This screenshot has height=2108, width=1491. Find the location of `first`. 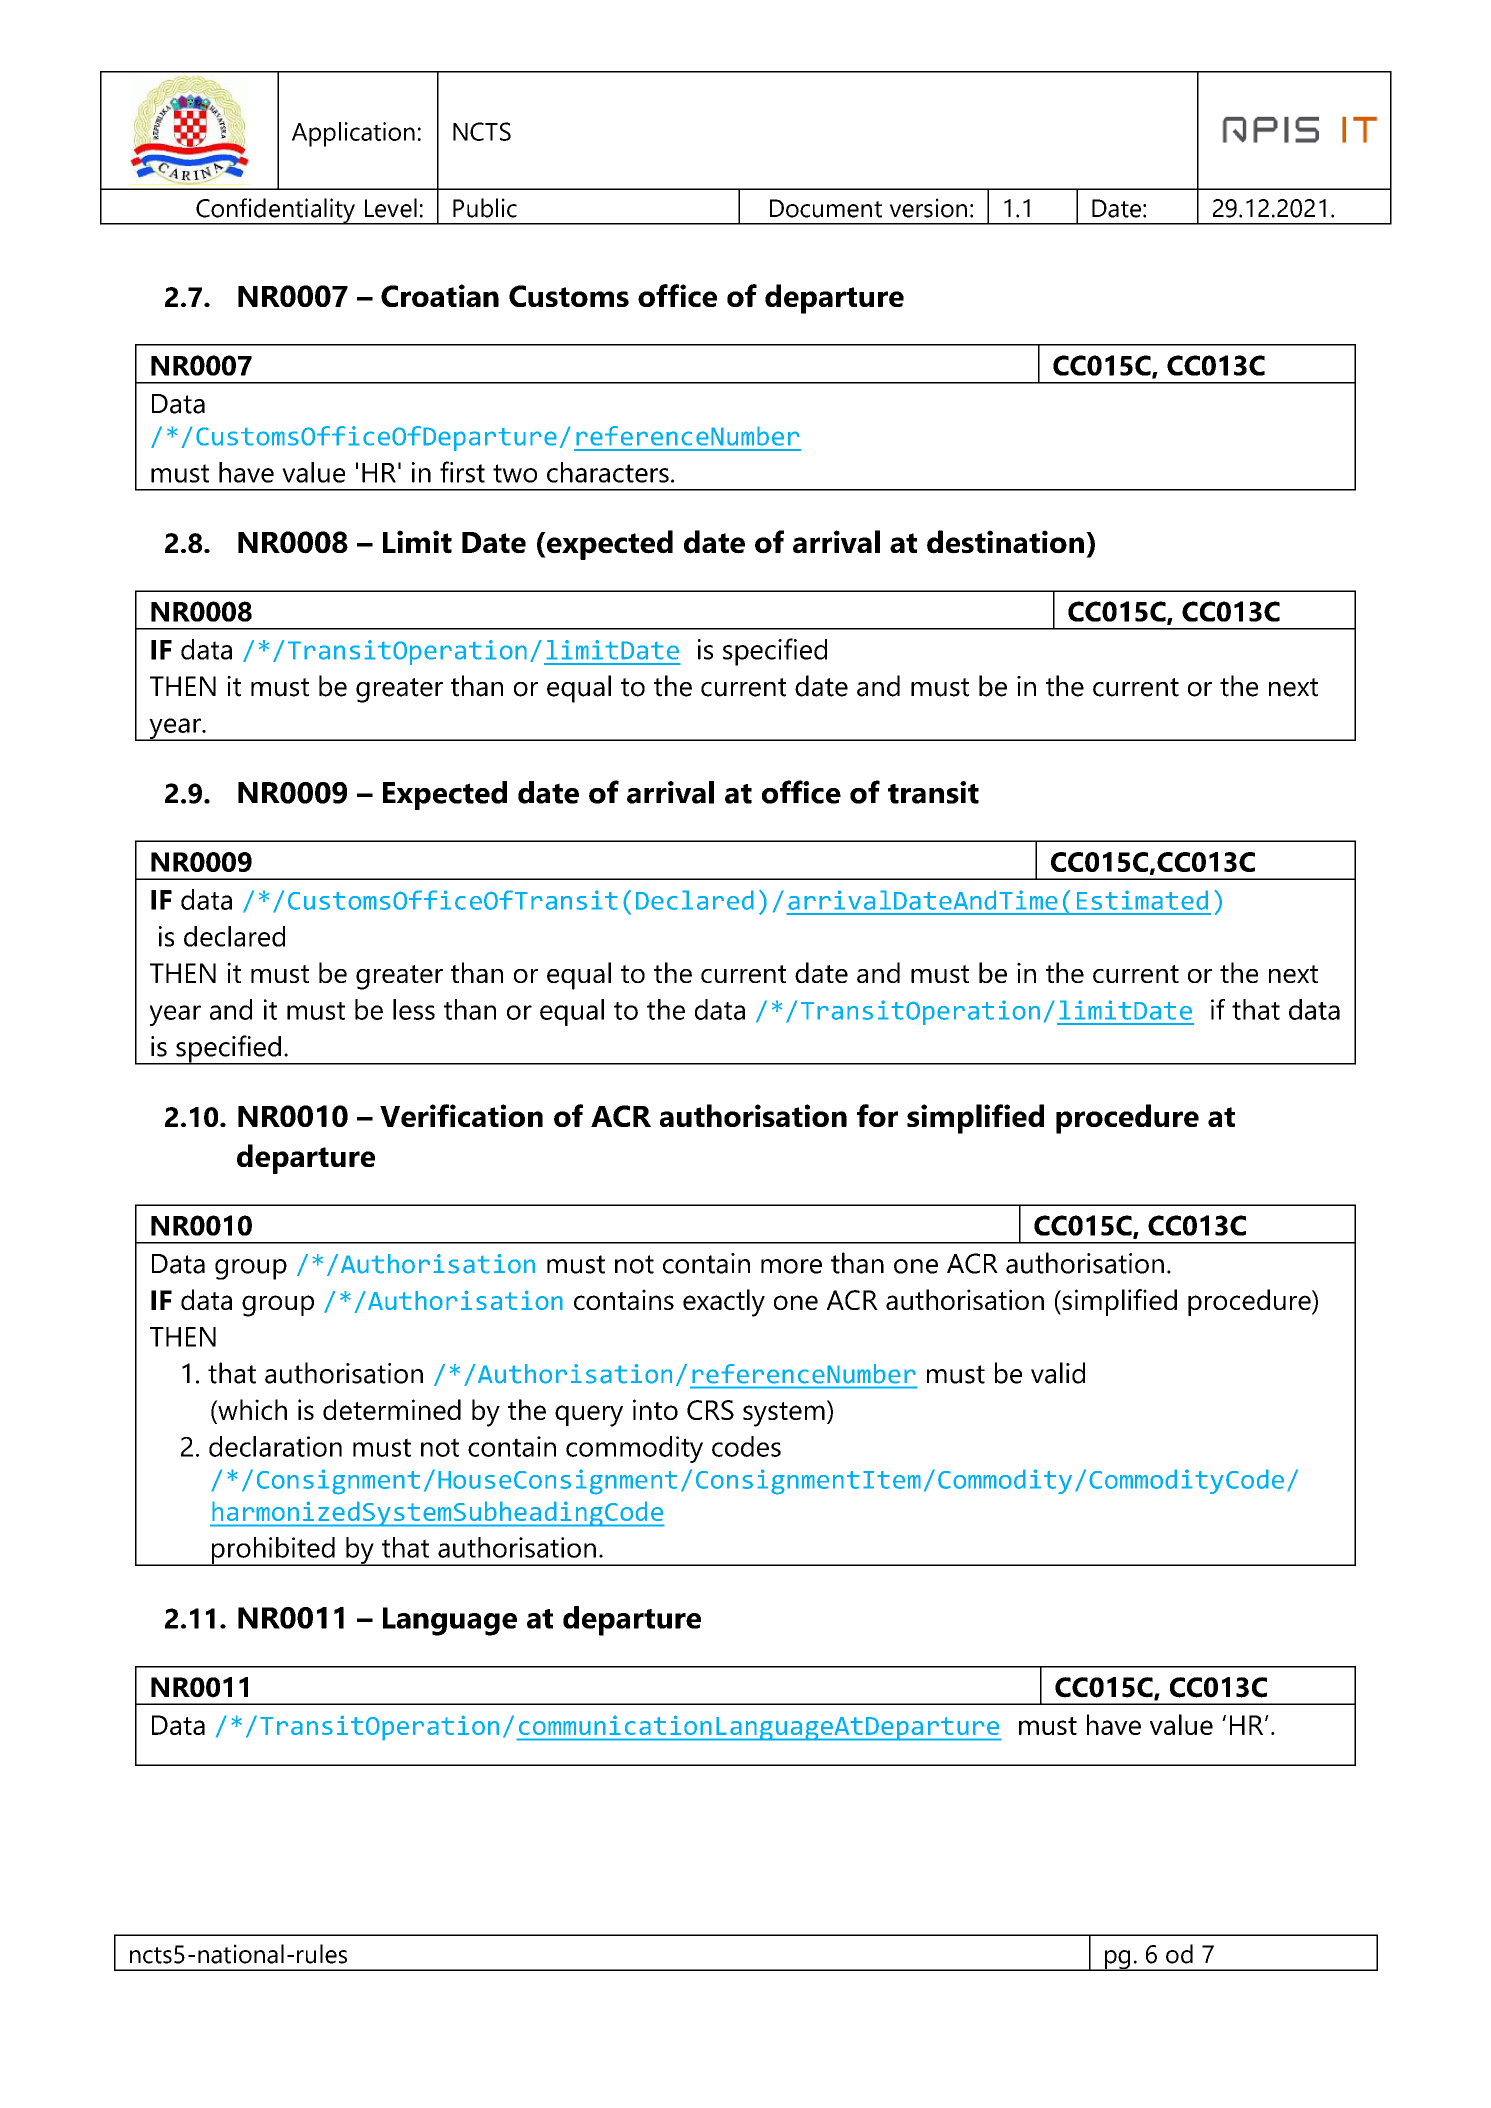

first is located at coordinates (462, 472).
